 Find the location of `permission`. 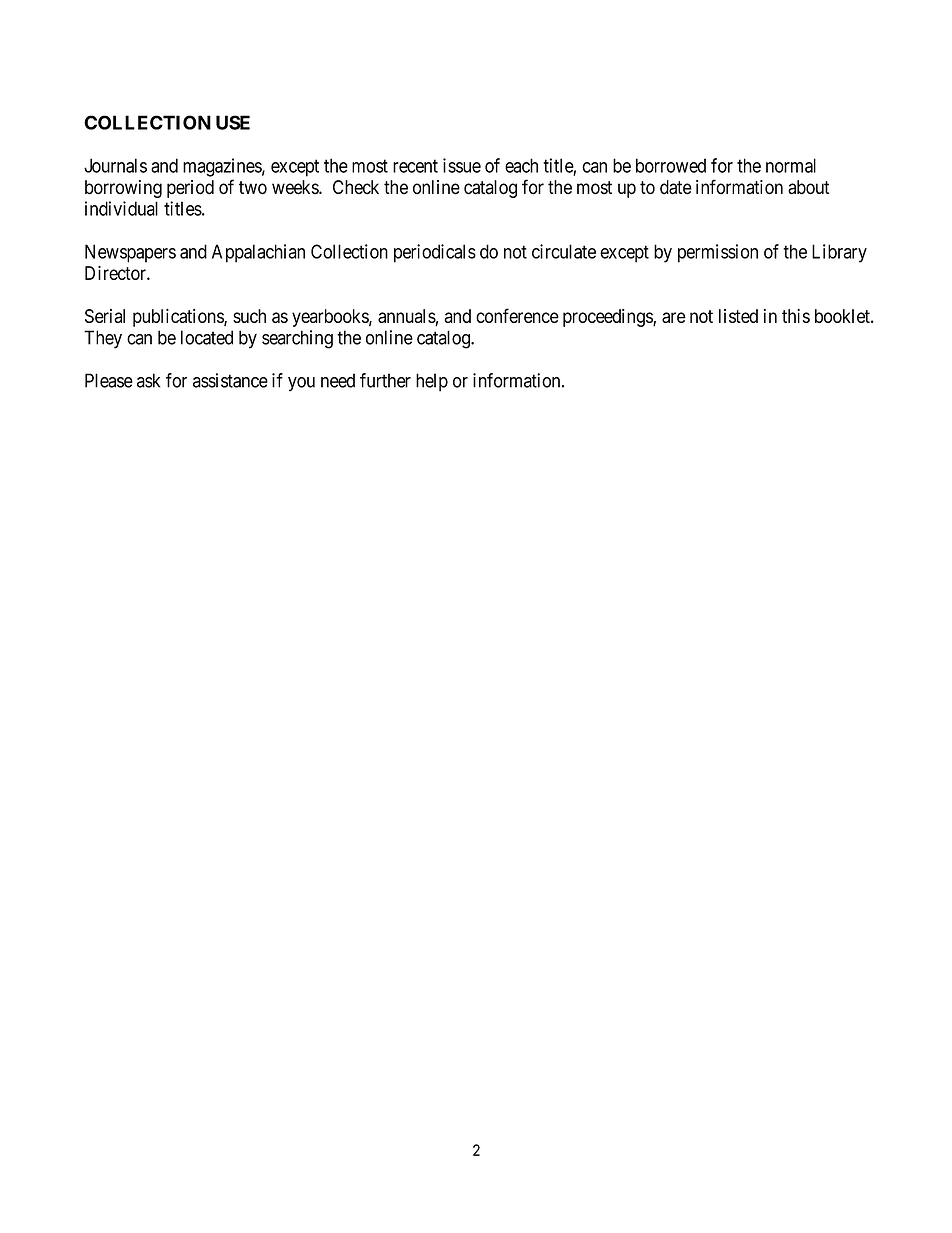

permission is located at coordinates (718, 253).
